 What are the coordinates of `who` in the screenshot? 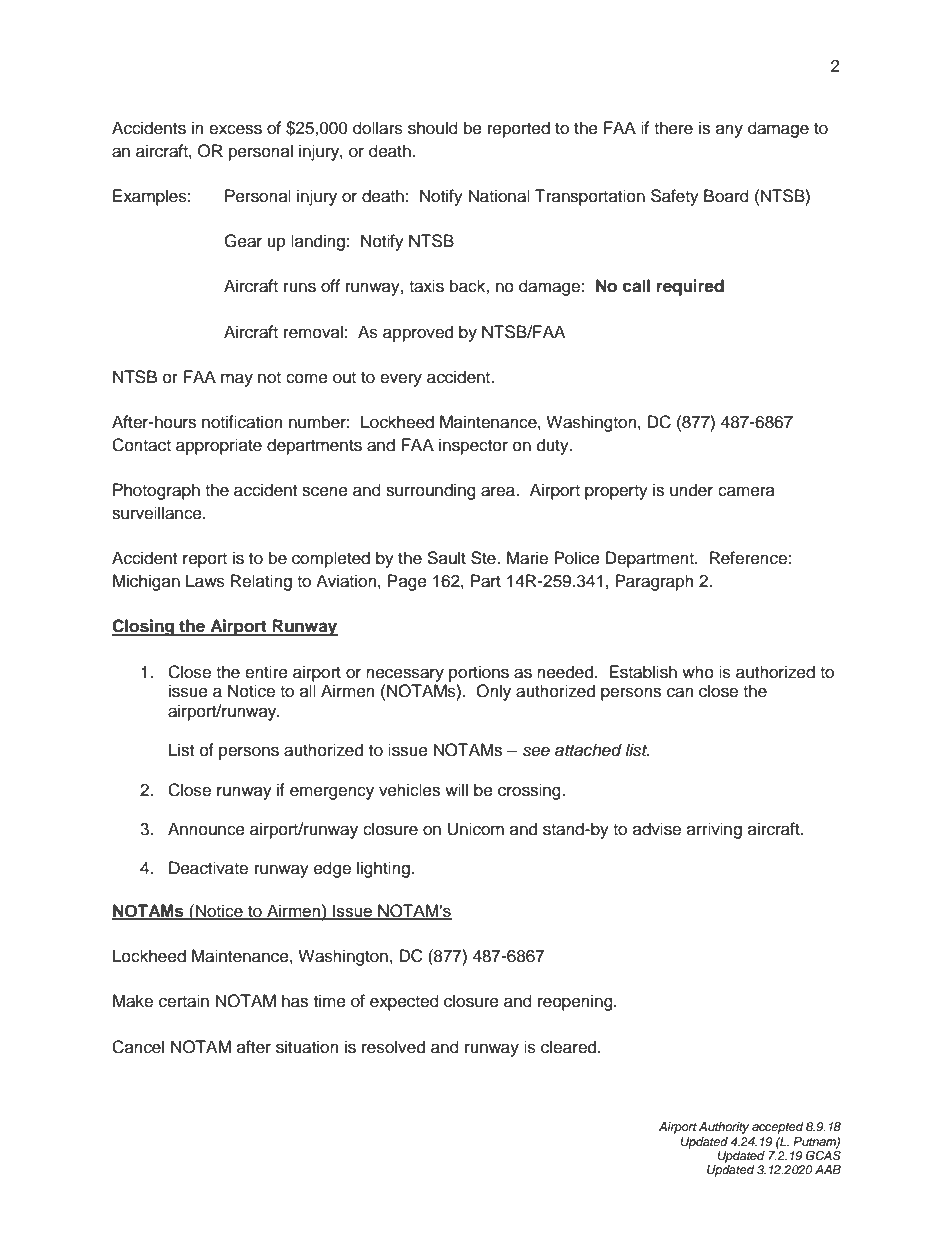 It's located at (698, 672).
